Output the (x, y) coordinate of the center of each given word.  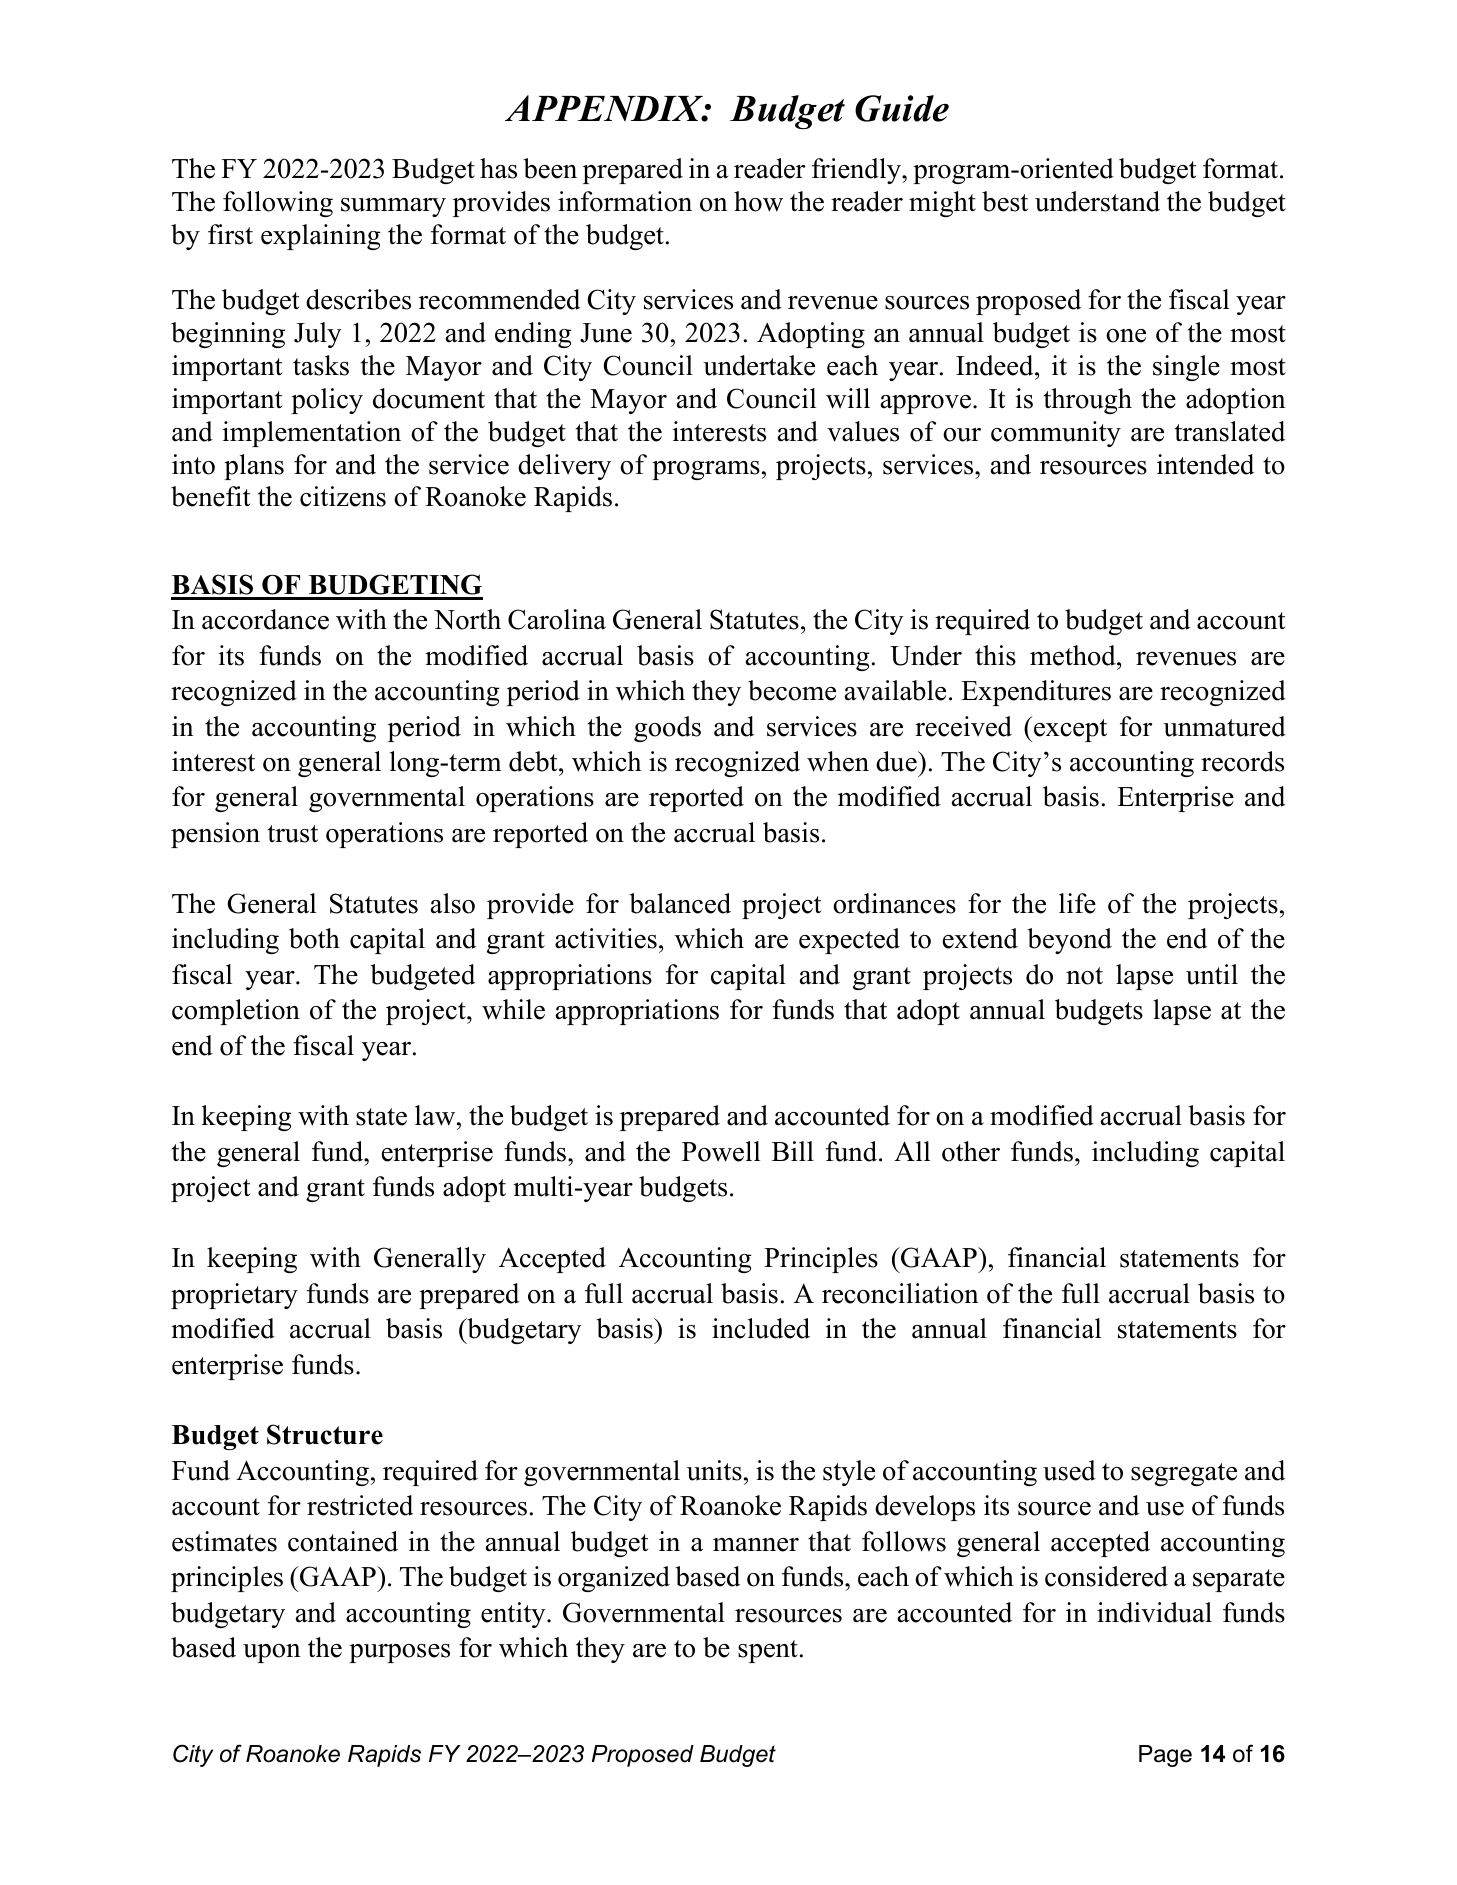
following (278, 204)
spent (768, 1651)
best (1005, 201)
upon (272, 1653)
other (971, 1151)
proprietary (234, 1296)
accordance (265, 619)
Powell (721, 1151)
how (758, 201)
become (792, 690)
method (1074, 655)
